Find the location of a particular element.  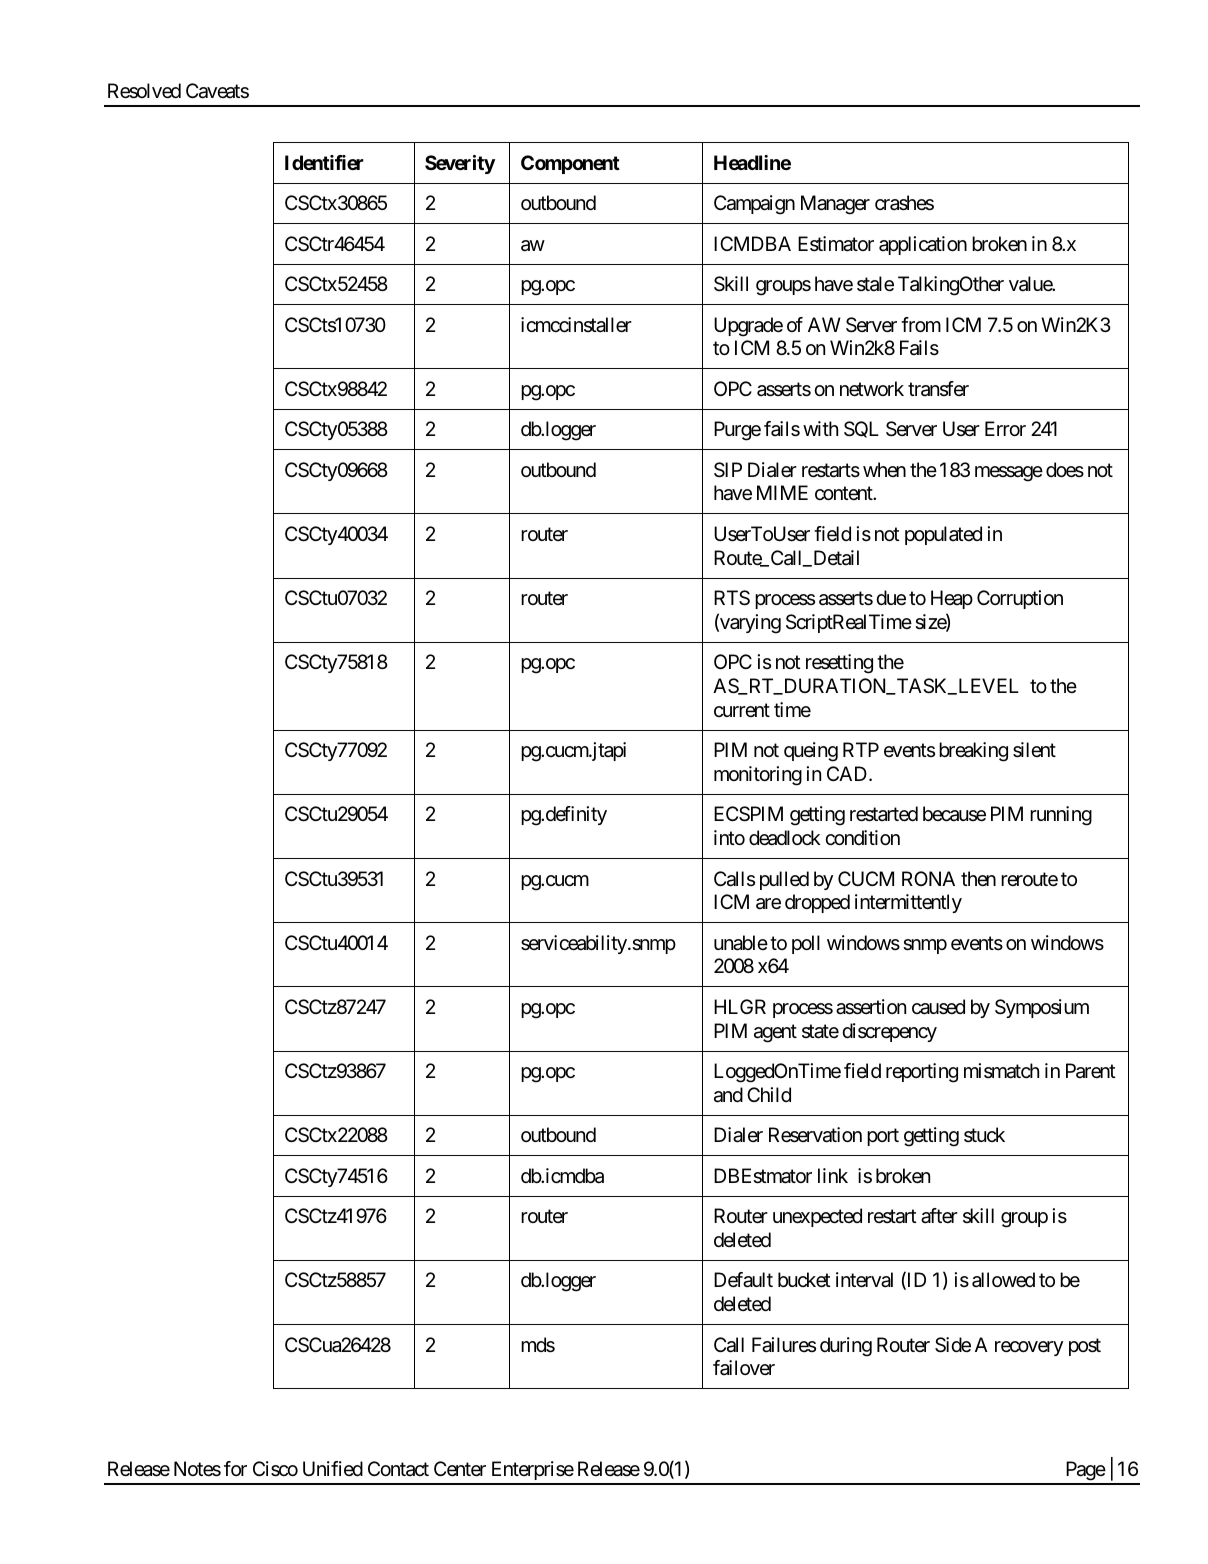

Component is located at coordinates (570, 164).
